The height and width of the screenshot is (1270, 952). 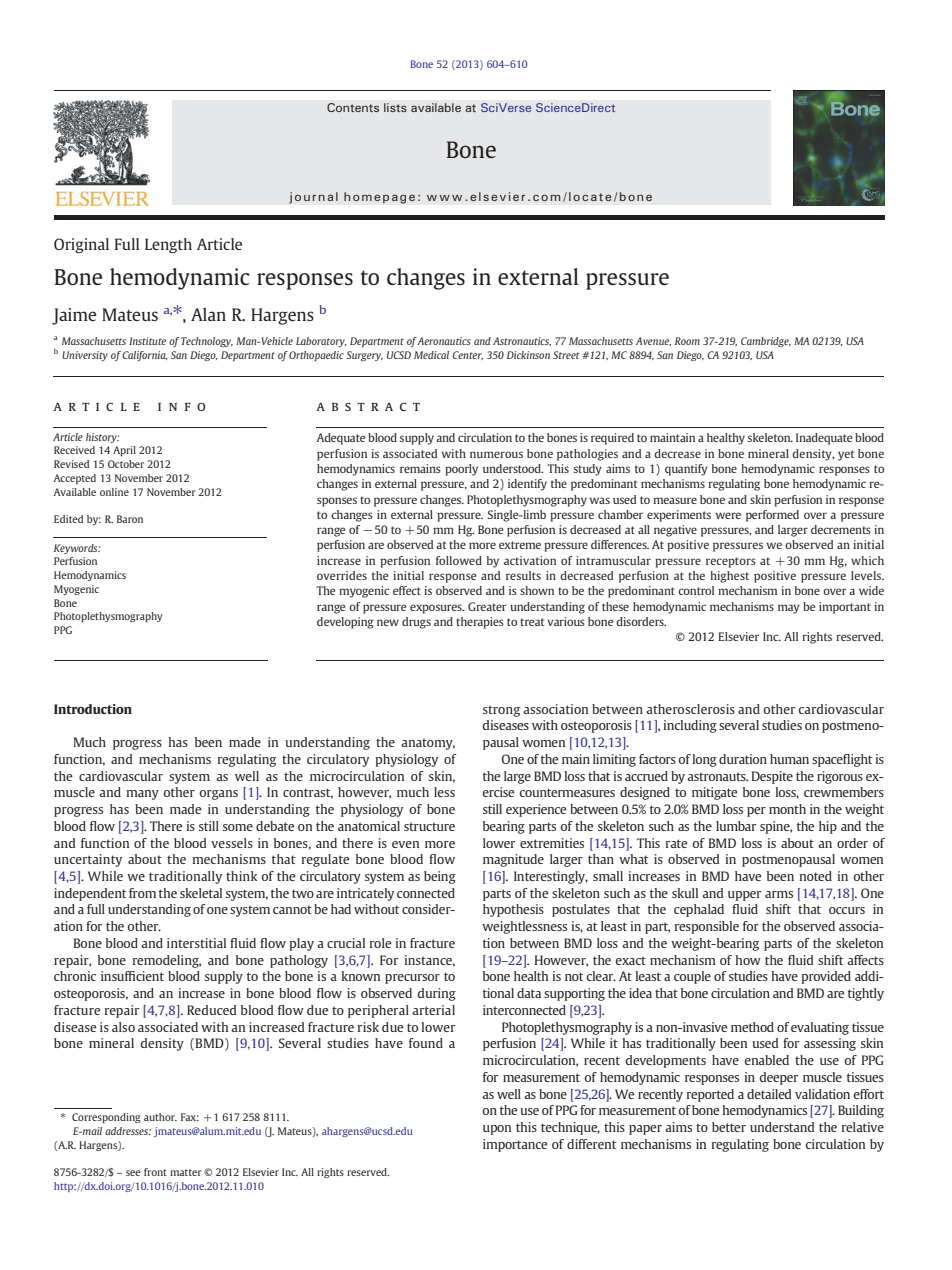 I want to click on therapies, so click(x=480, y=623).
